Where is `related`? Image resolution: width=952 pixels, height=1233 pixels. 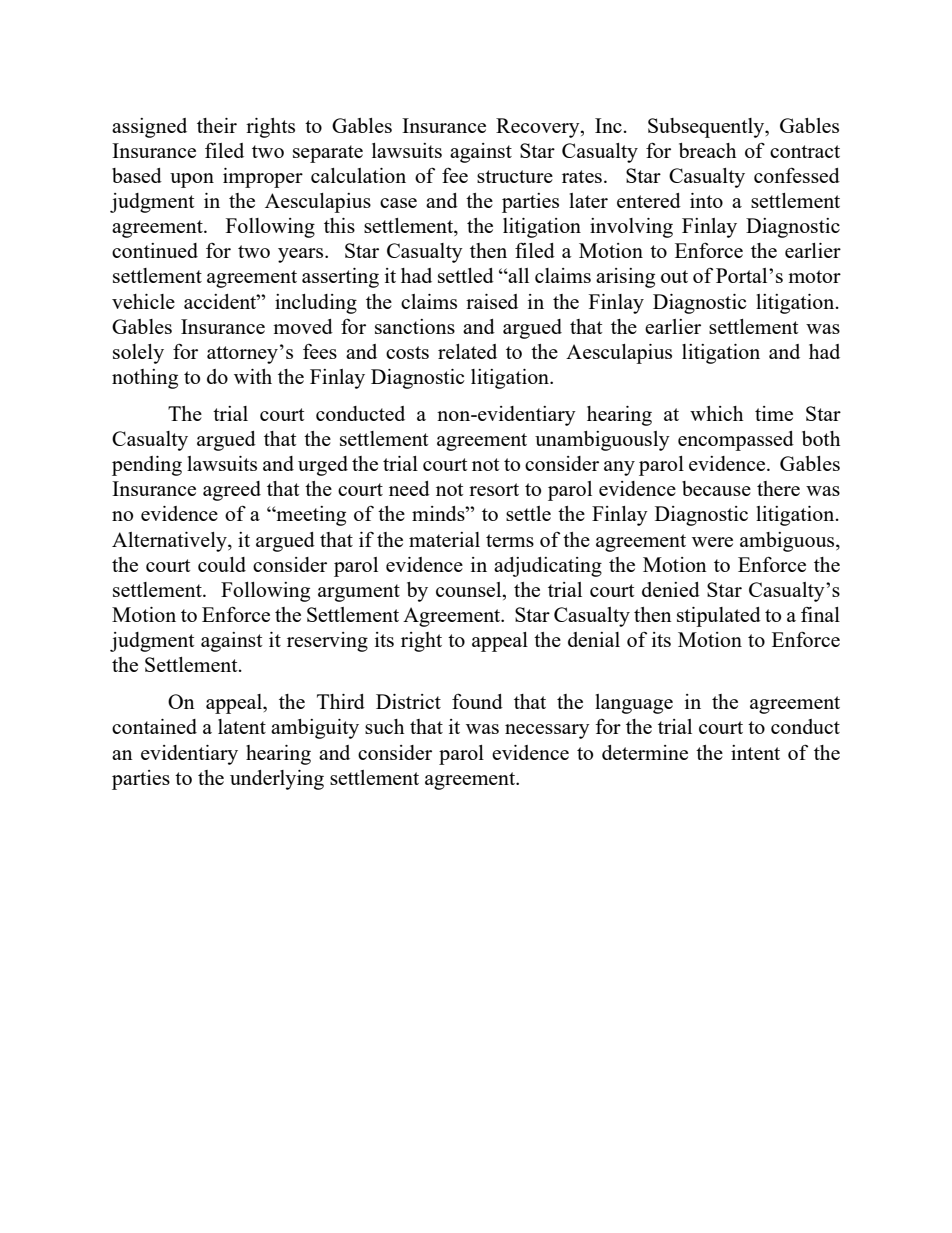 related is located at coordinates (467, 351).
